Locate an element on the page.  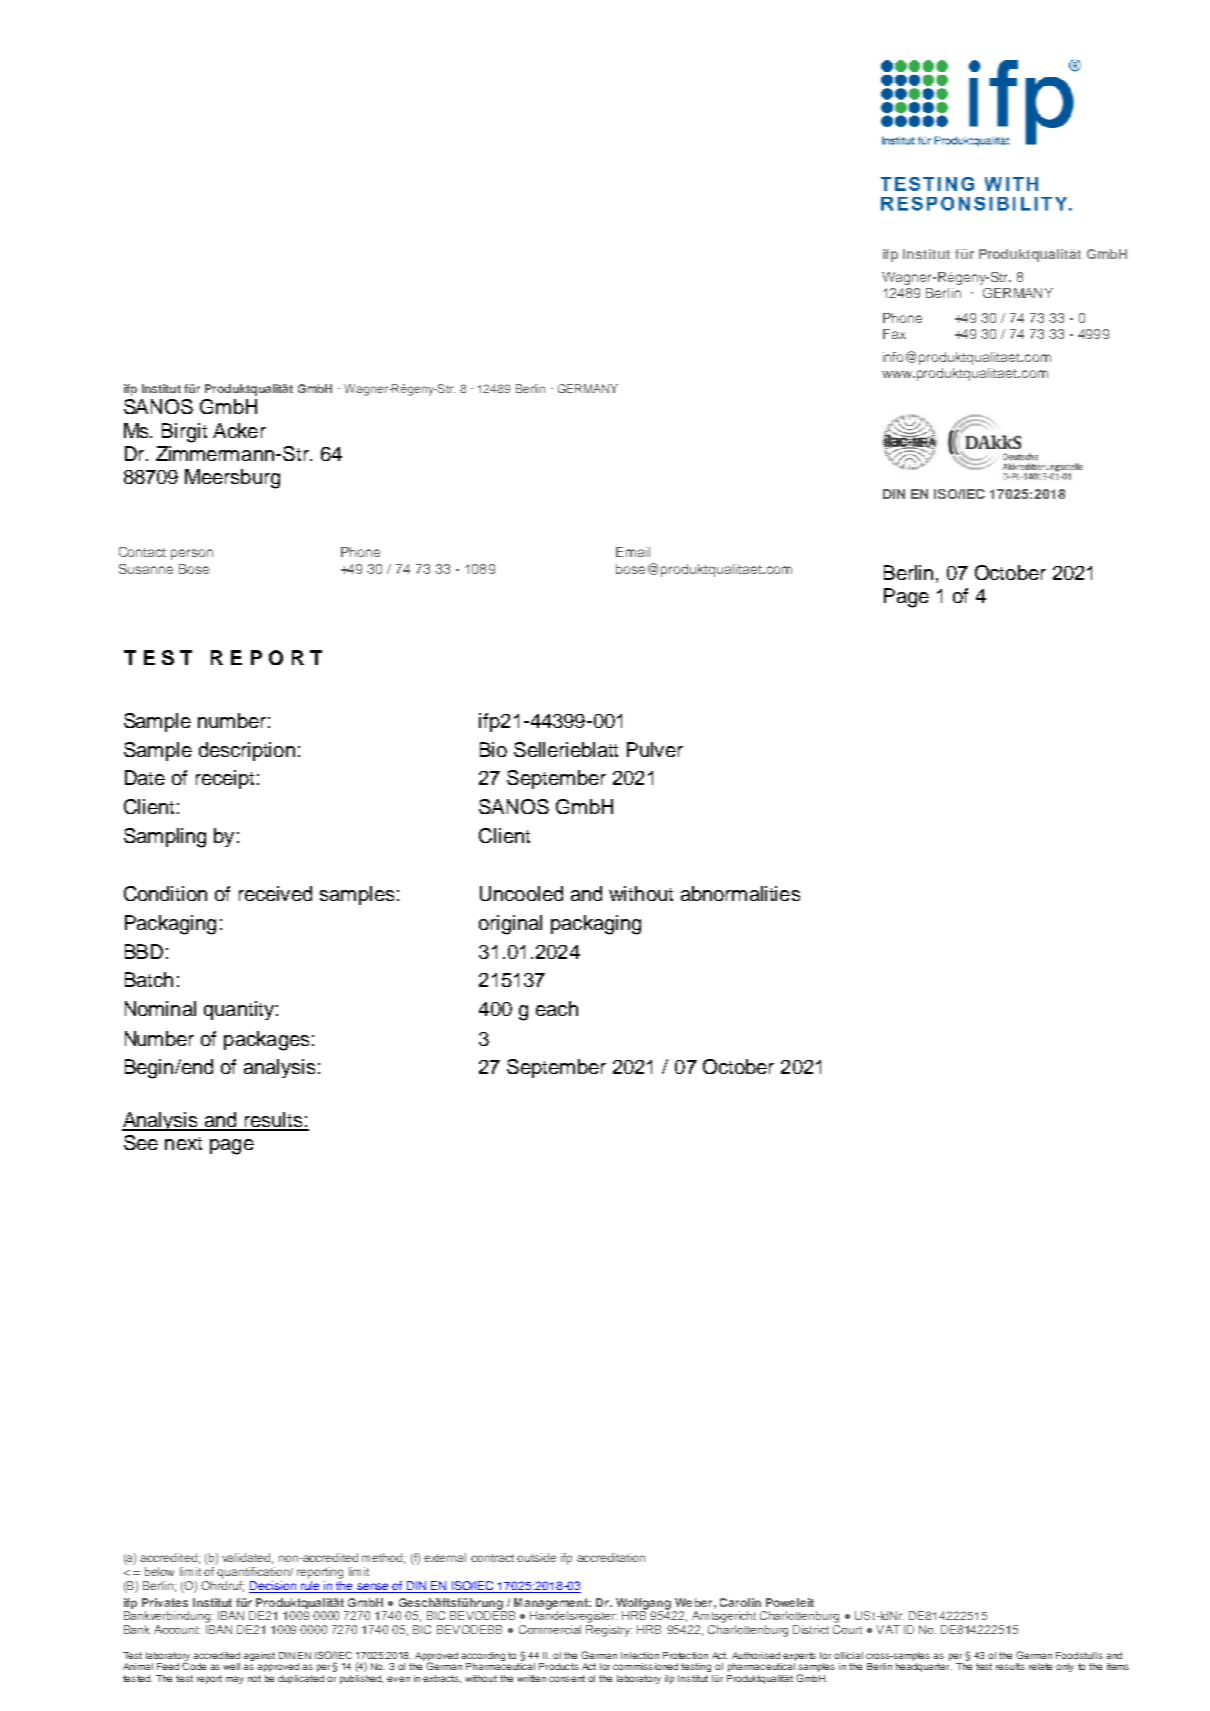
against is located at coordinates (259, 1656).
